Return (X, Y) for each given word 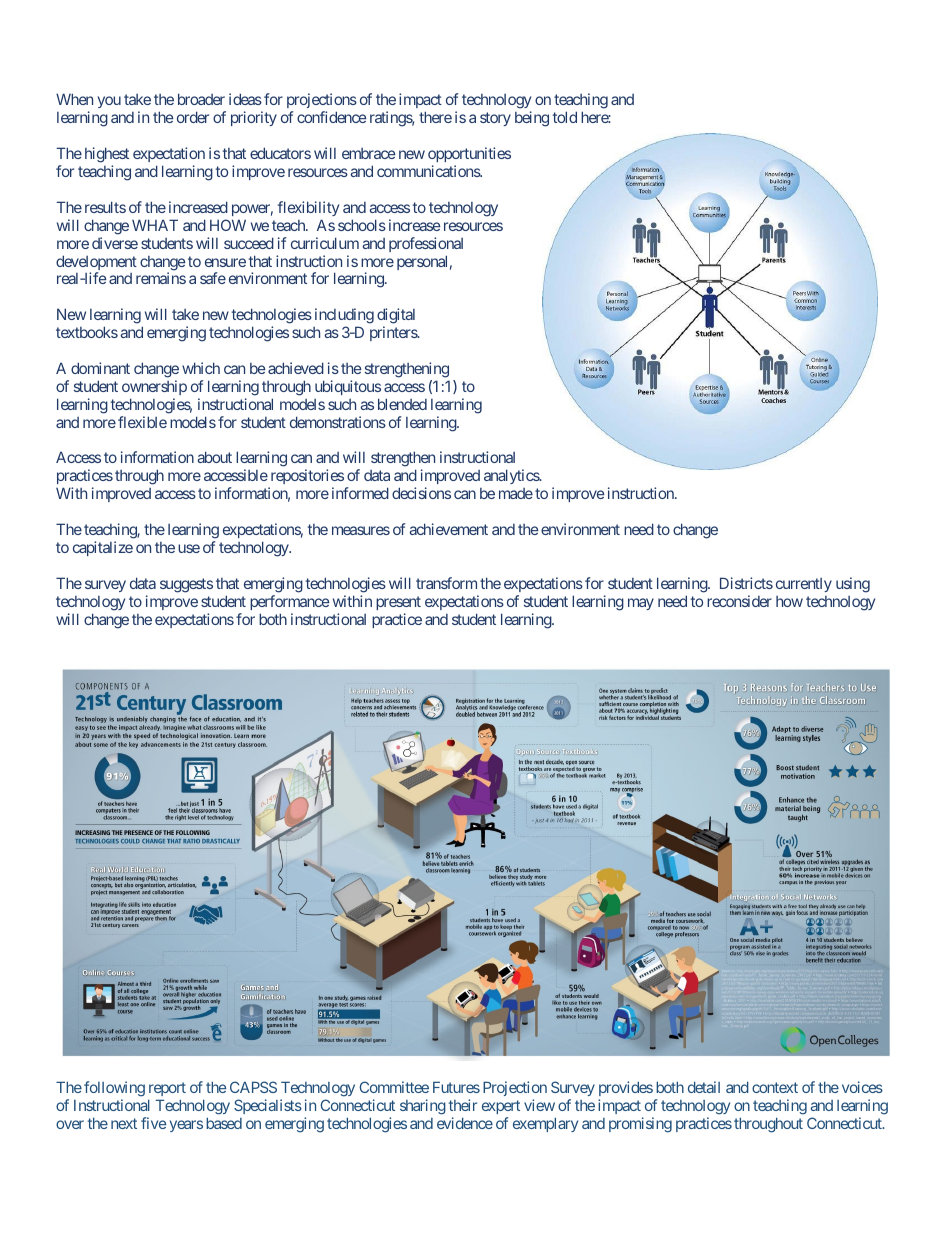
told (565, 117)
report (167, 1091)
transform (446, 583)
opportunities (469, 154)
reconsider (739, 601)
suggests (186, 585)
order (193, 117)
